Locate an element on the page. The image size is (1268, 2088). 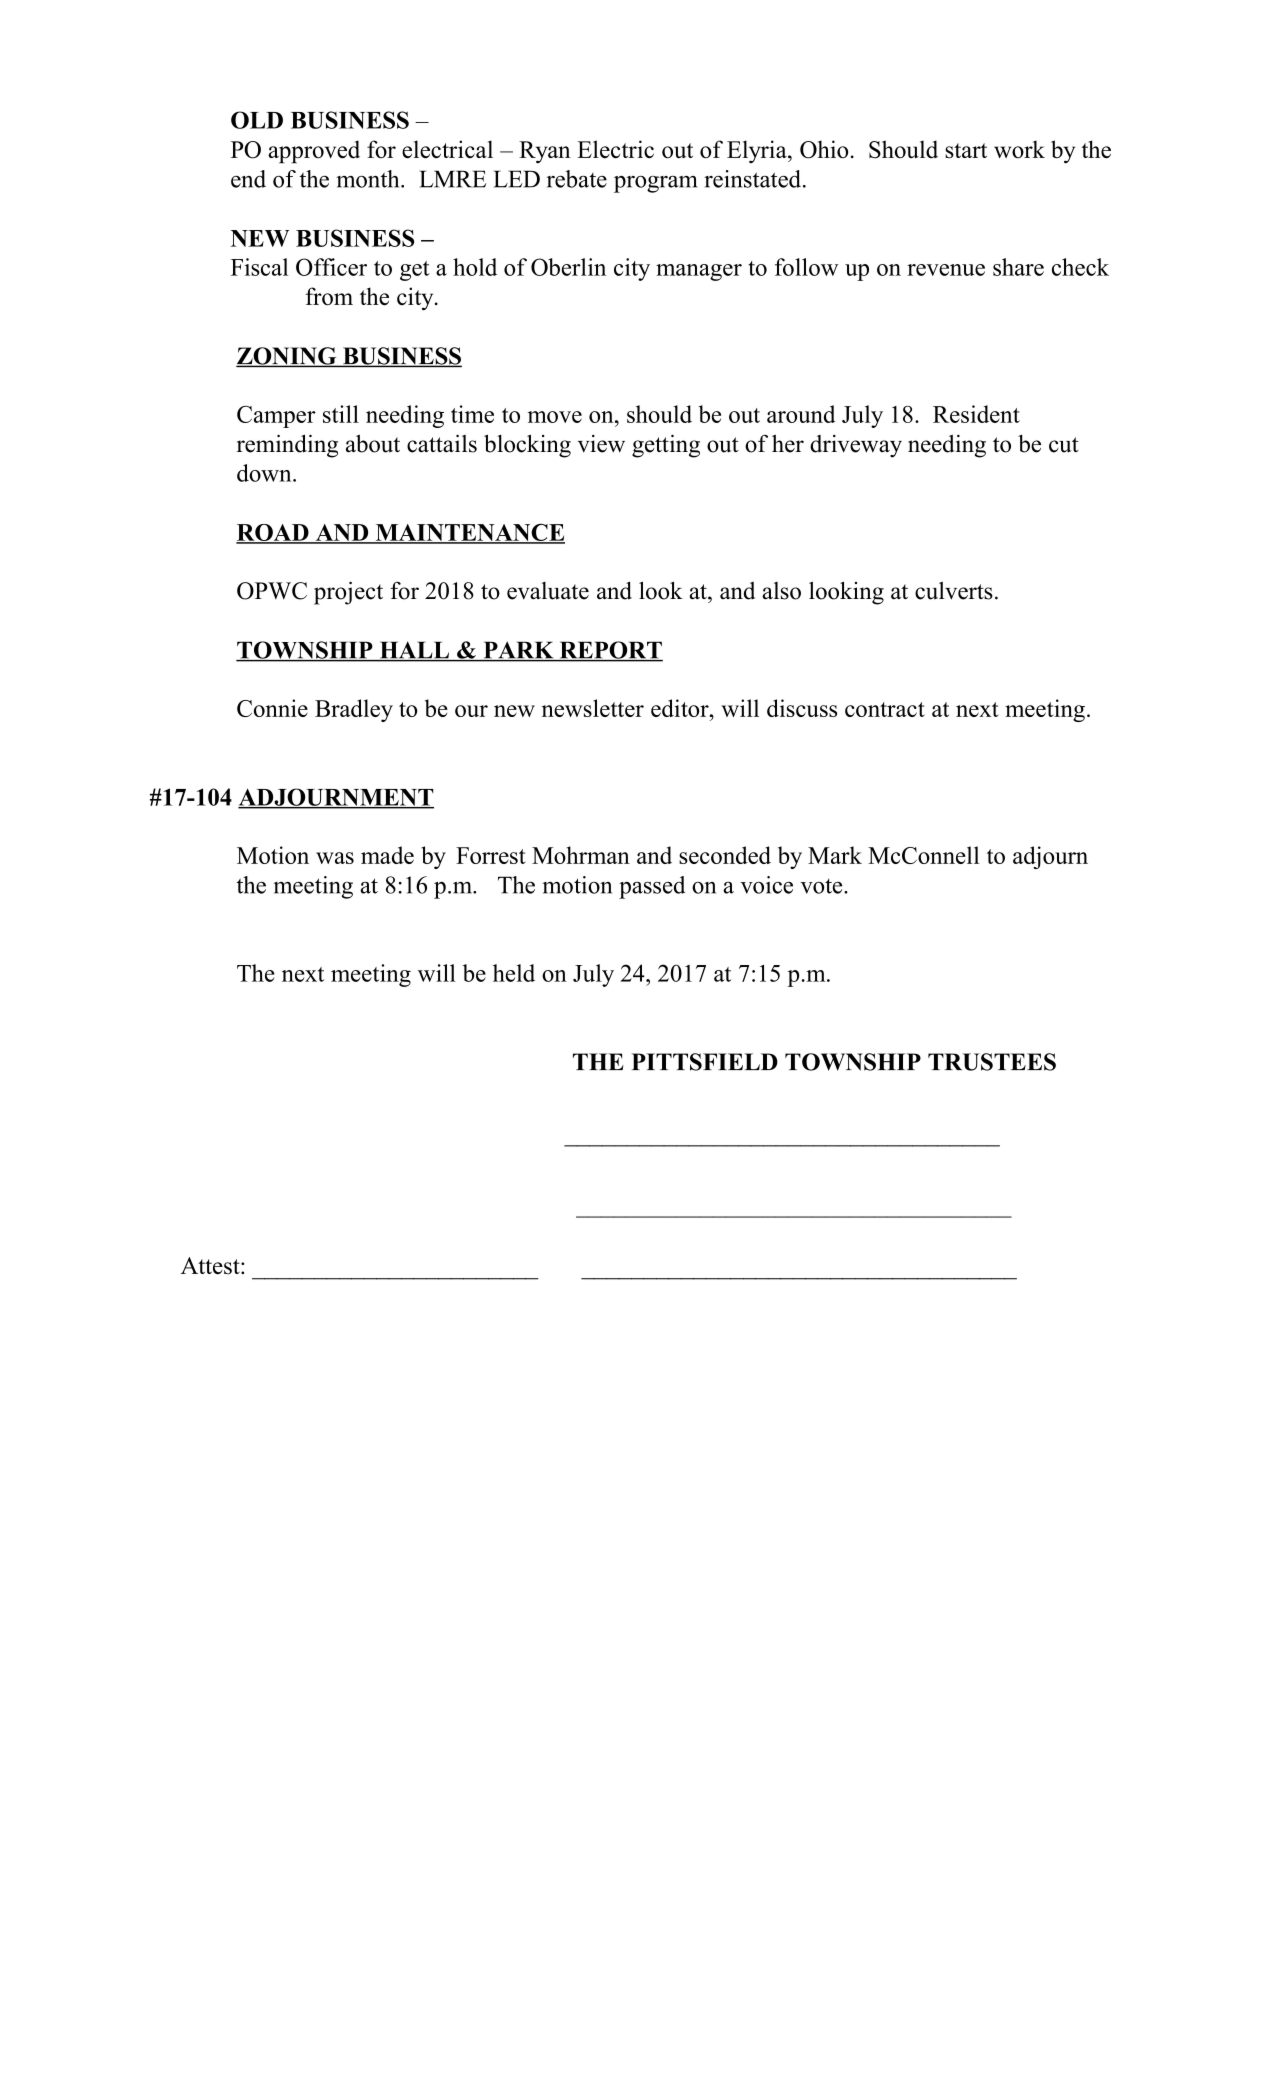
about is located at coordinates (373, 443).
